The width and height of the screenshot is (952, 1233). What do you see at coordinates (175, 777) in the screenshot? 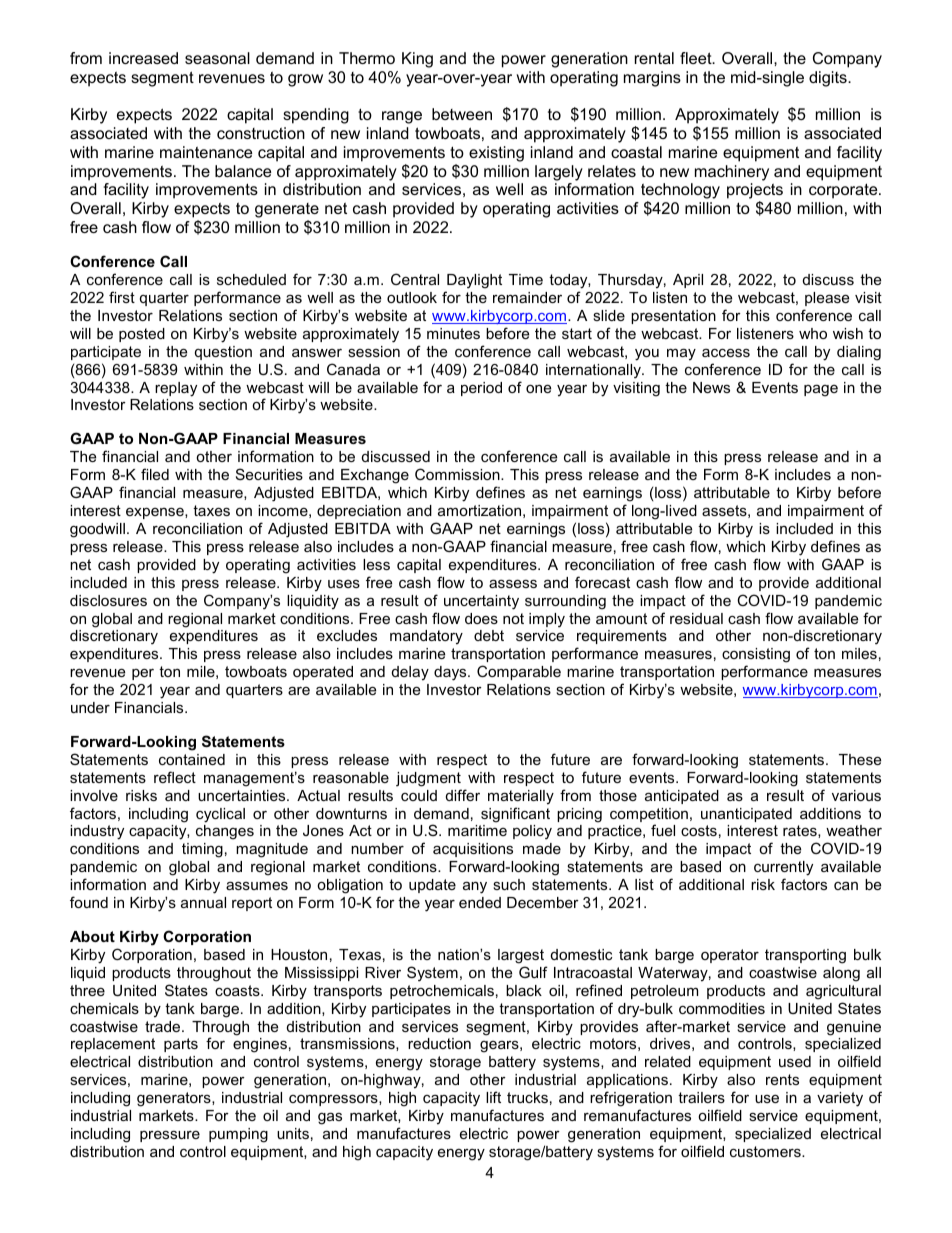
I see `reflect` at bounding box center [175, 777].
